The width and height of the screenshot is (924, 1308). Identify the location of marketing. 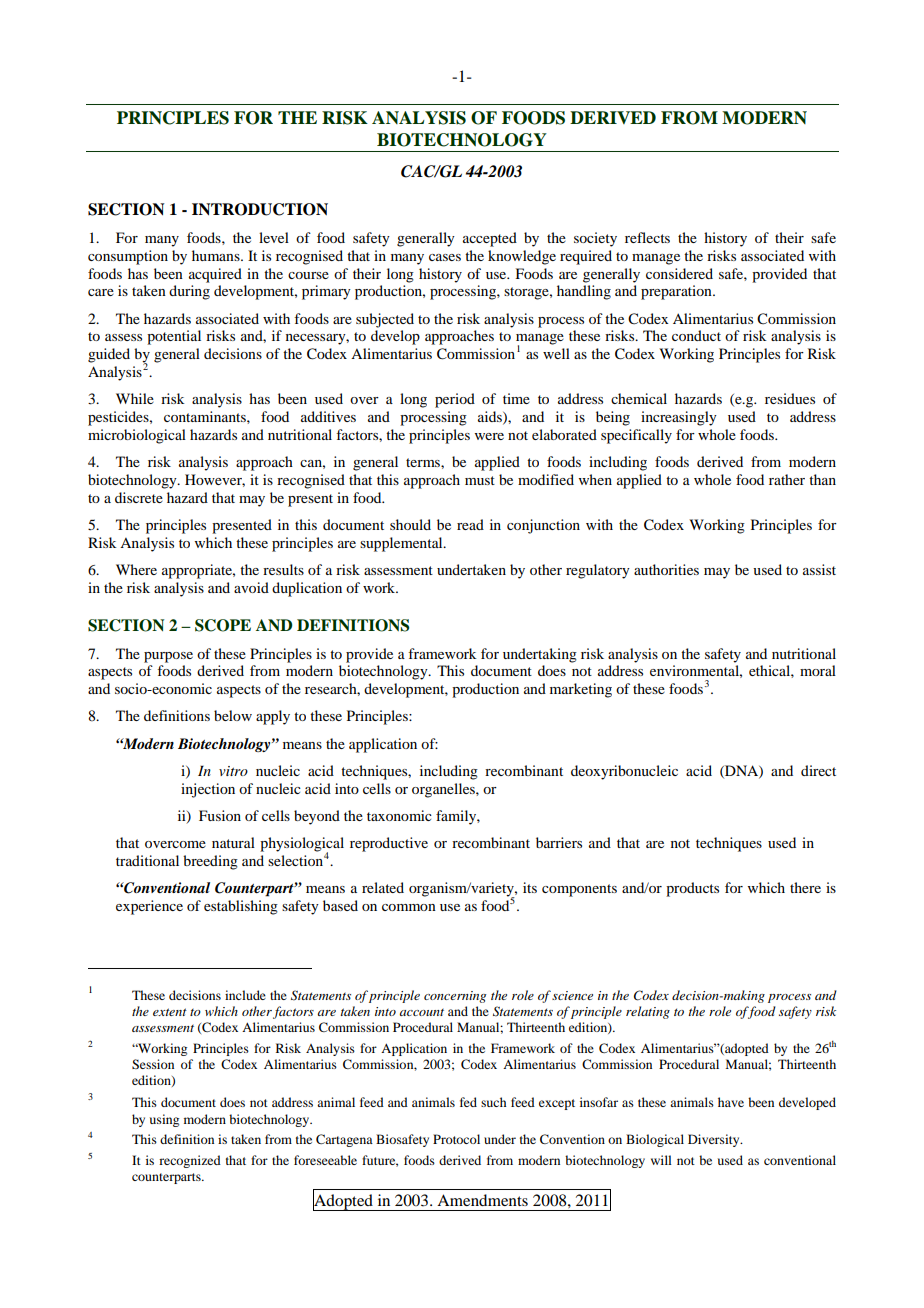
(581, 690).
